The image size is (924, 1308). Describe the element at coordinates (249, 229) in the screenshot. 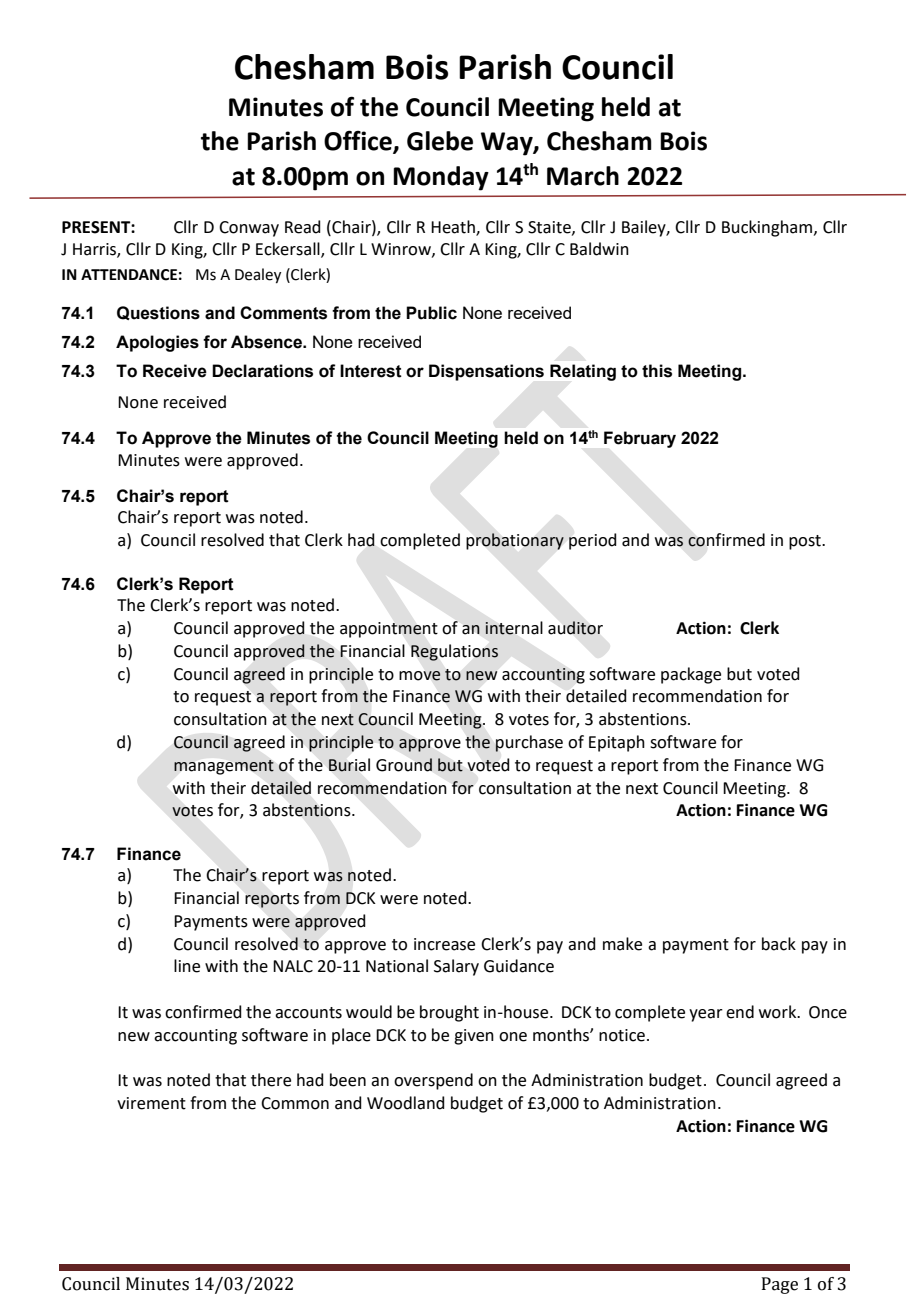

I see `Conway` at that location.
